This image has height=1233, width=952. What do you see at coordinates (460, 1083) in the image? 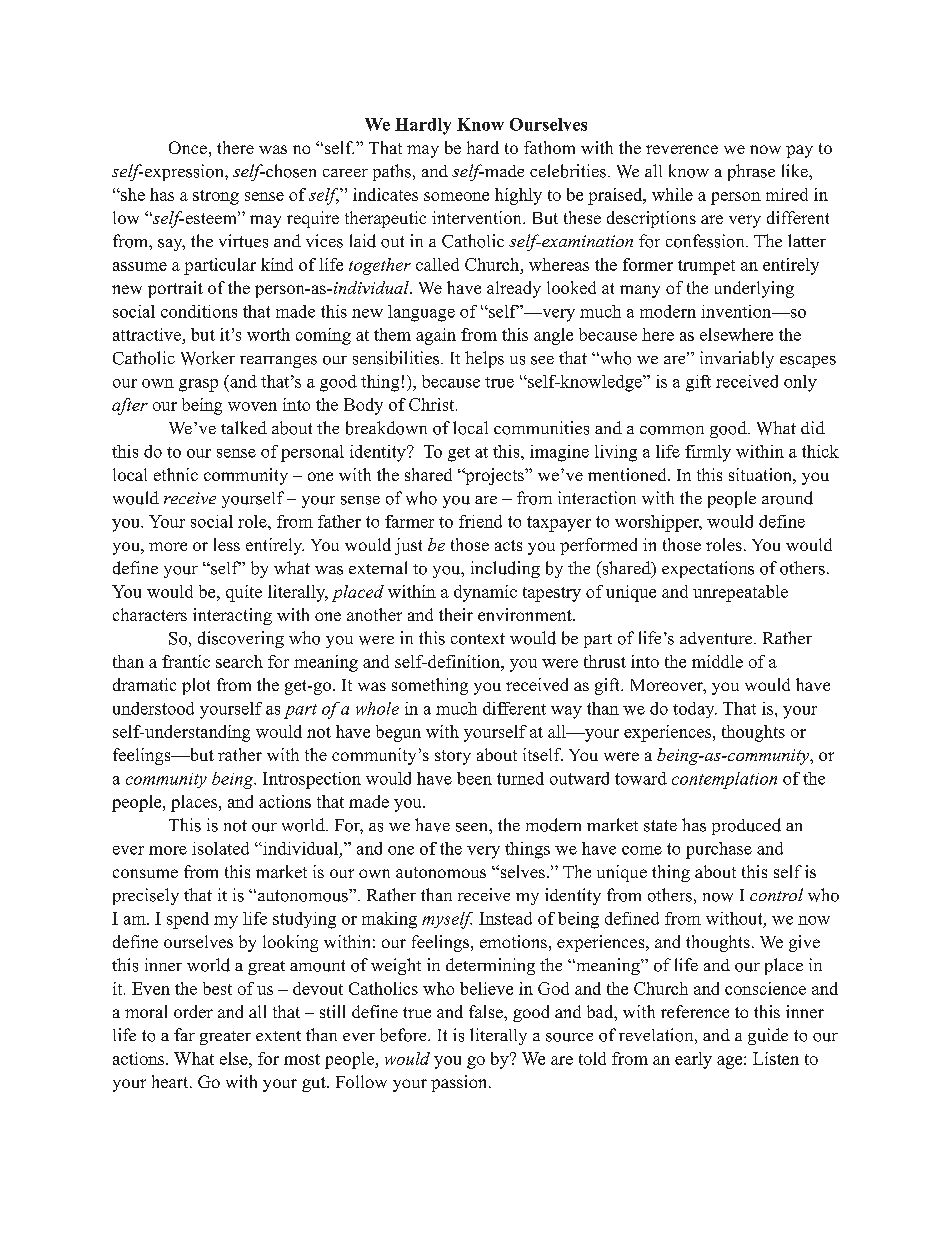
I see `passion` at bounding box center [460, 1083].
